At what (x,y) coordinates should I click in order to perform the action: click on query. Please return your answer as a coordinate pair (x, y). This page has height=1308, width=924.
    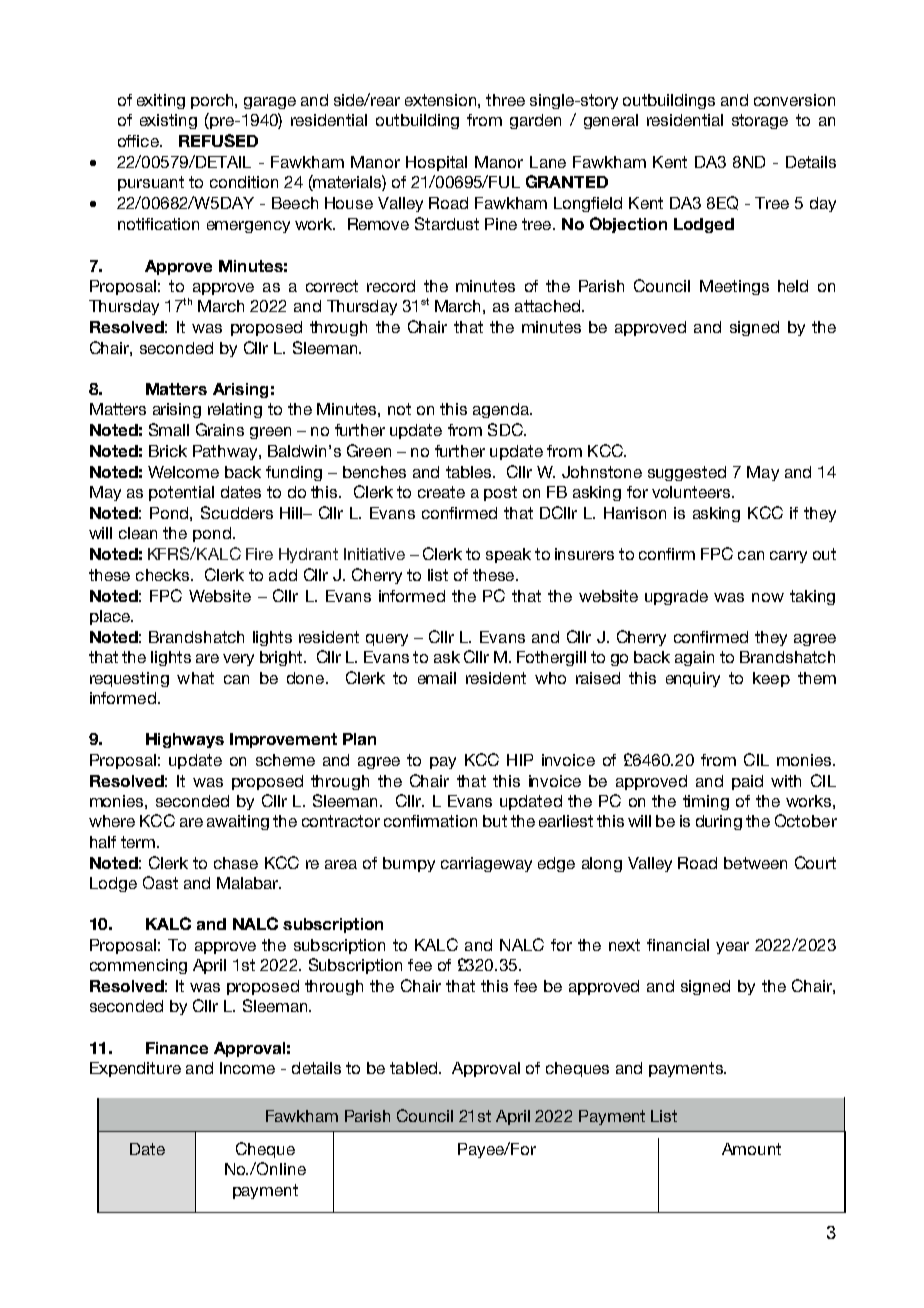
    Looking at the image, I should click on (387, 640).
